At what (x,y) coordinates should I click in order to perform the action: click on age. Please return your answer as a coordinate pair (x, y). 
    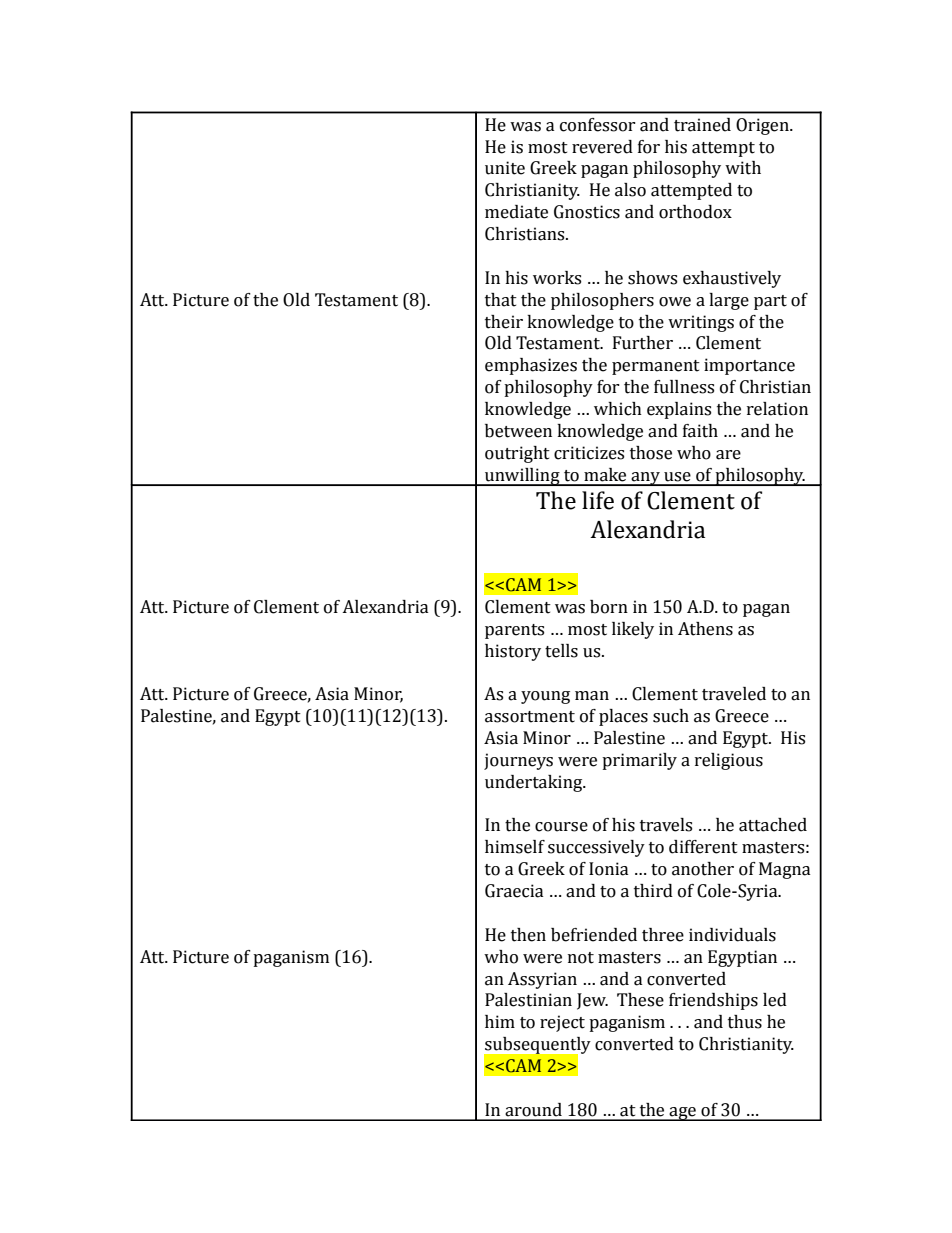
    Looking at the image, I should click on (683, 1114).
